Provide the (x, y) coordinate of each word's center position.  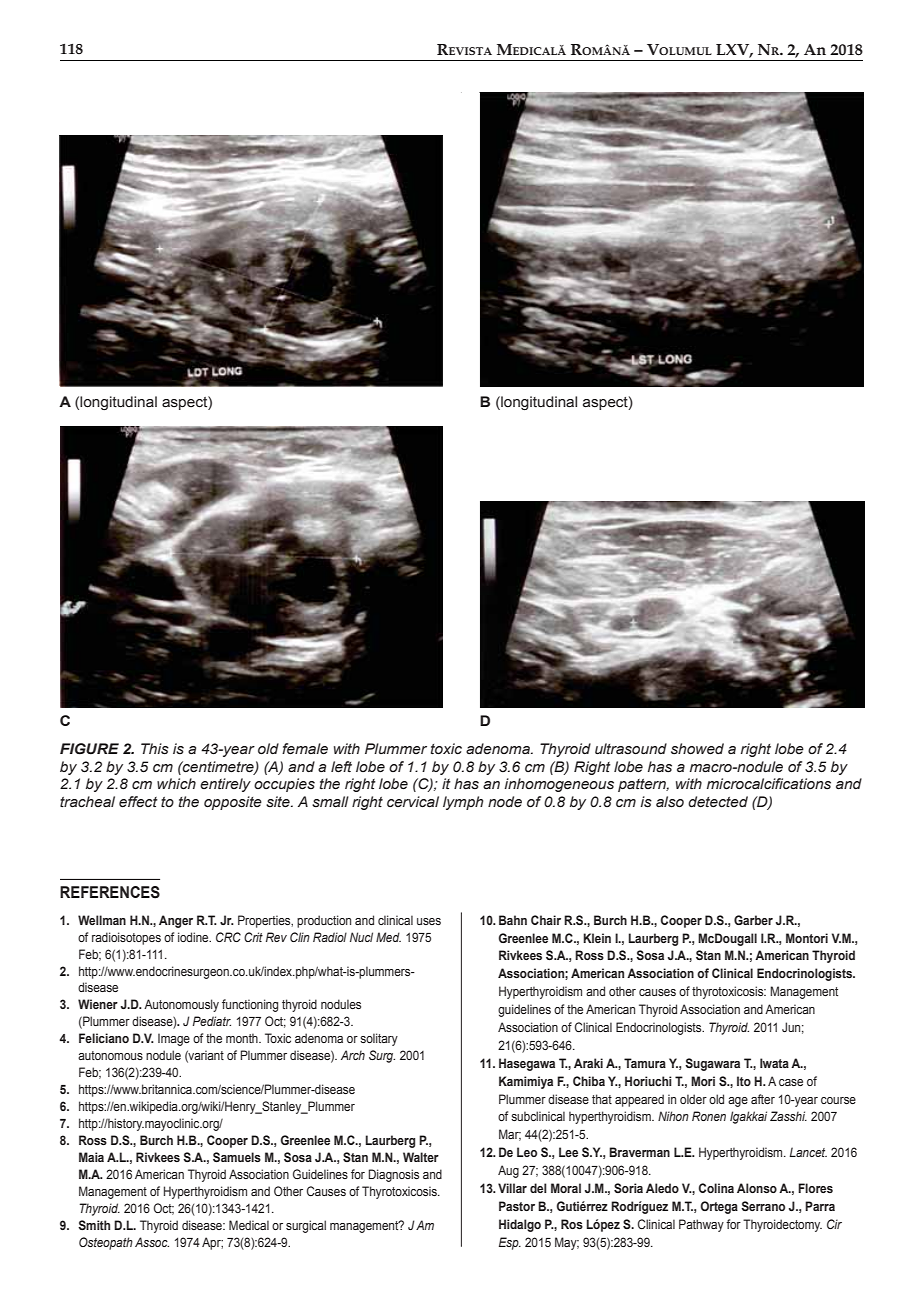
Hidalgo (520, 1225)
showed (697, 749)
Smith (94, 1225)
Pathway (701, 1225)
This (155, 749)
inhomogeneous (559, 785)
